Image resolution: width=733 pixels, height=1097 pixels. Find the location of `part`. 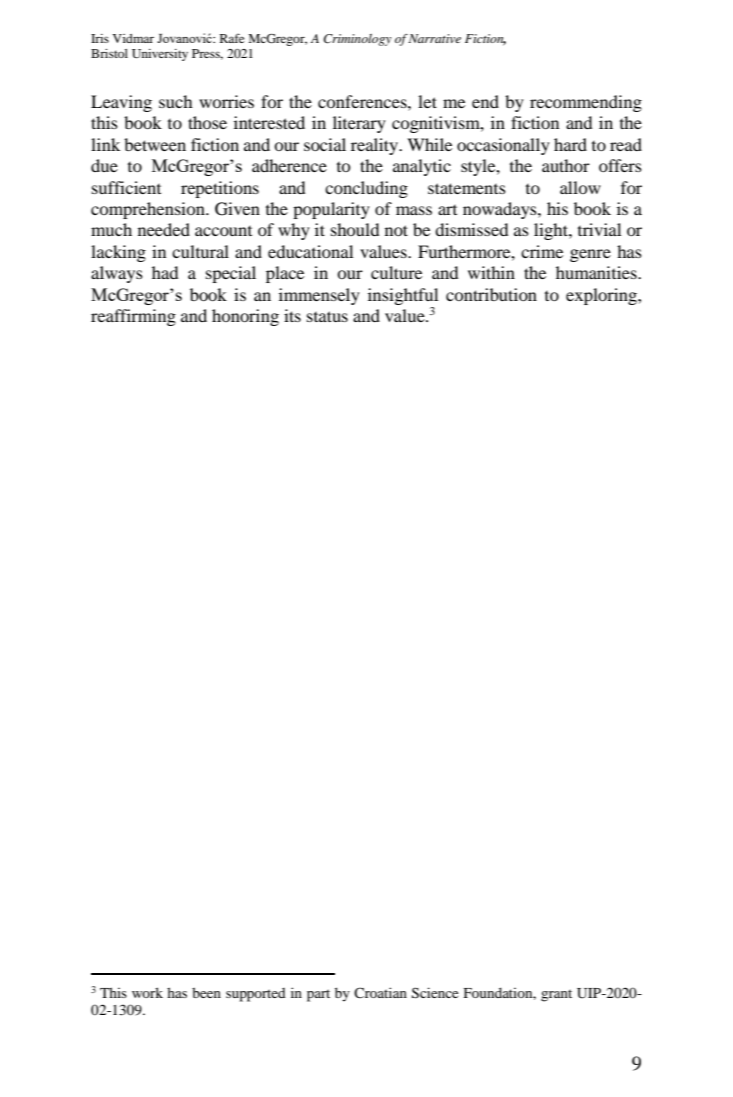

part is located at coordinates (318, 995).
